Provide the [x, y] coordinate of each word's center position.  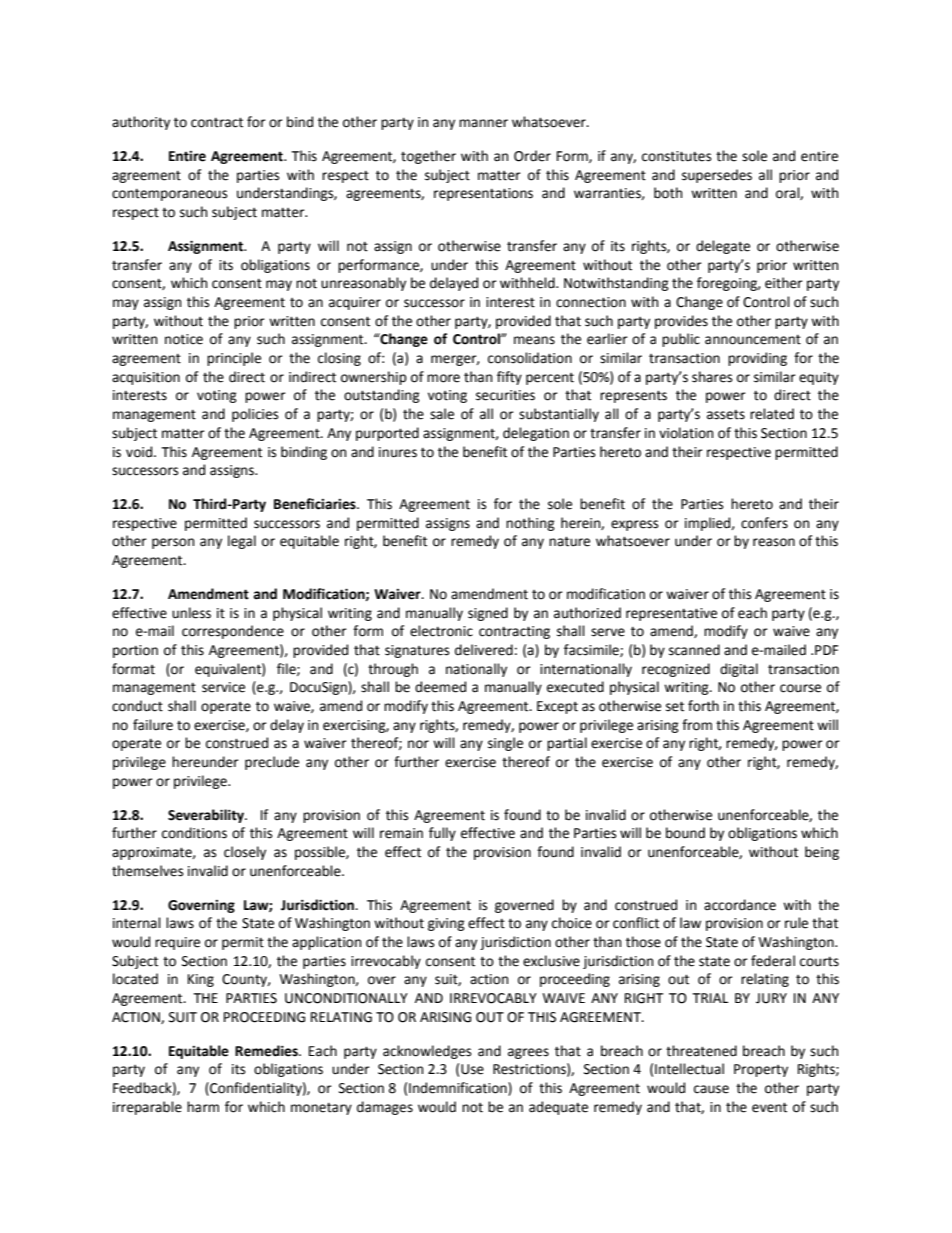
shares [712, 377]
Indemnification [459, 1088]
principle [234, 359]
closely [245, 853]
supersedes [717, 176]
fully [442, 834]
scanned [694, 650]
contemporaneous [169, 195]
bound [685, 833]
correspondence [233, 632]
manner [483, 123]
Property [761, 1070]
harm [203, 1107]
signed [488, 614]
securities [505, 395]
